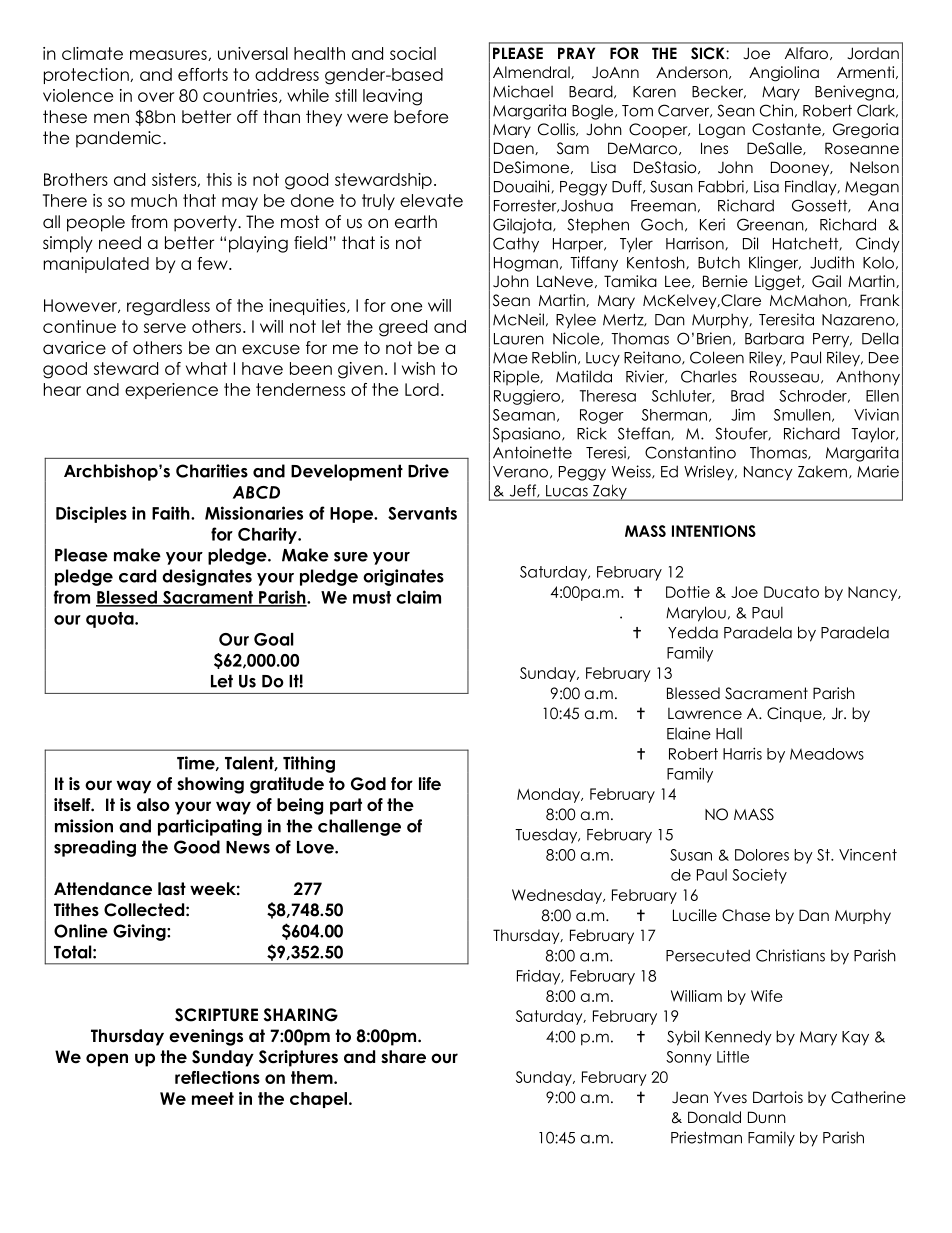  Describe the element at coordinates (878, 471) in the page. I see `Marie` at that location.
